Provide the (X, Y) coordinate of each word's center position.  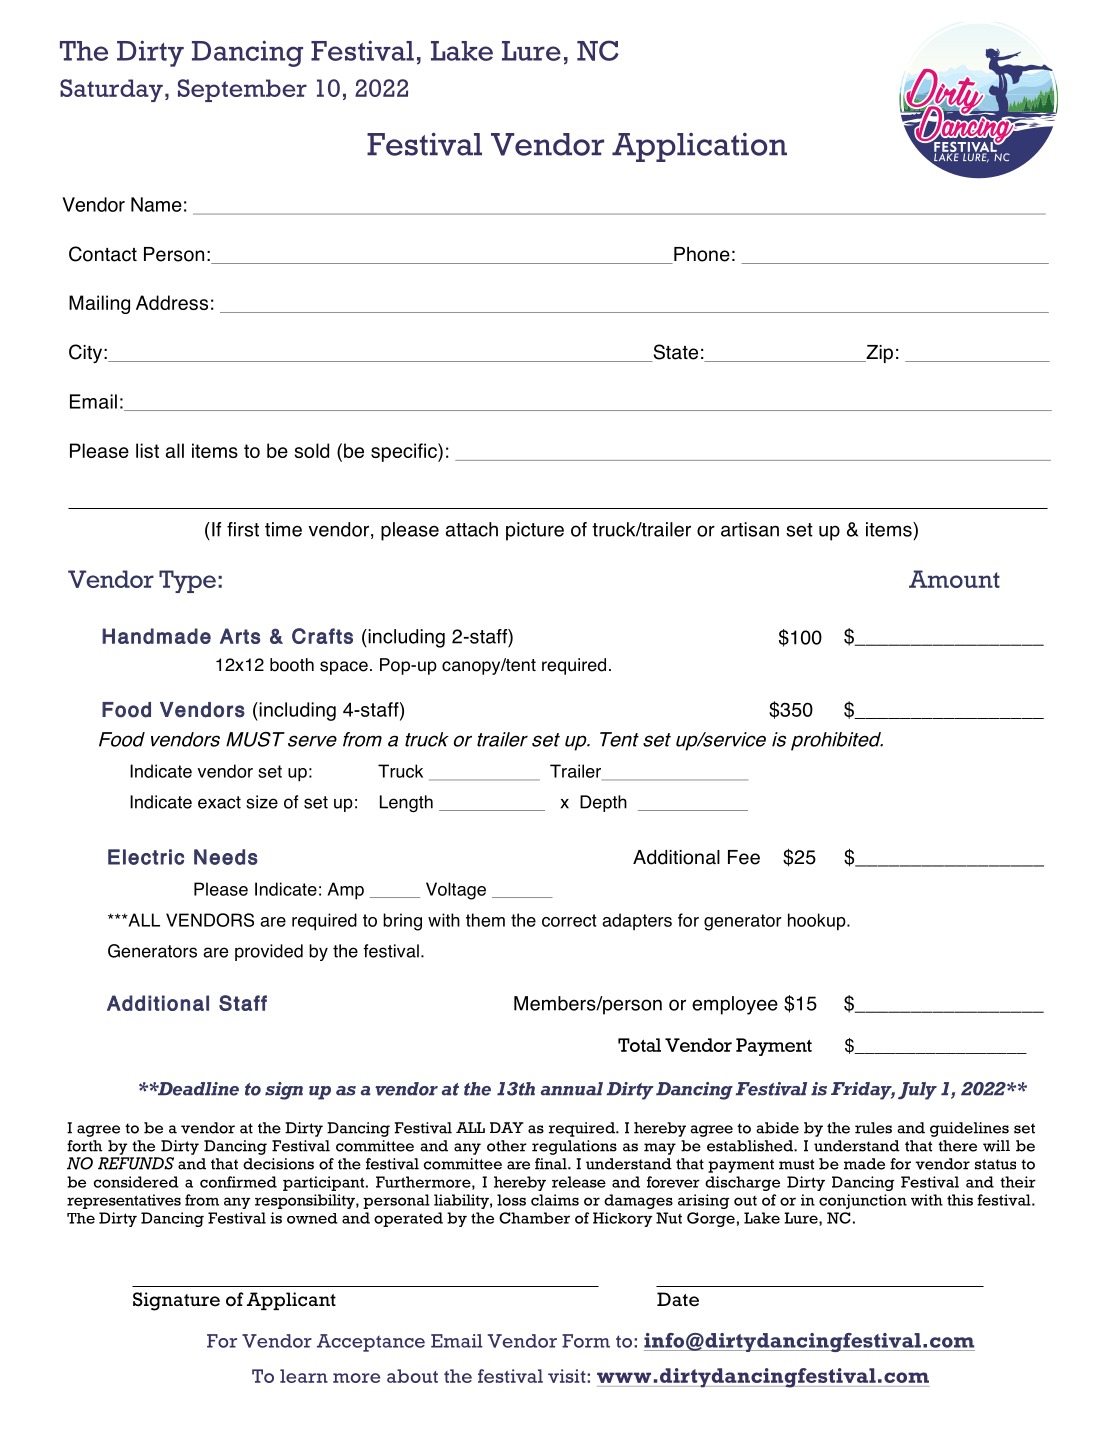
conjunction (863, 1201)
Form (586, 1341)
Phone (701, 255)
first (243, 529)
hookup (818, 922)
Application (699, 147)
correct (569, 920)
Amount (954, 579)
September (242, 90)
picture (535, 531)
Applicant (291, 1301)
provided (269, 952)
